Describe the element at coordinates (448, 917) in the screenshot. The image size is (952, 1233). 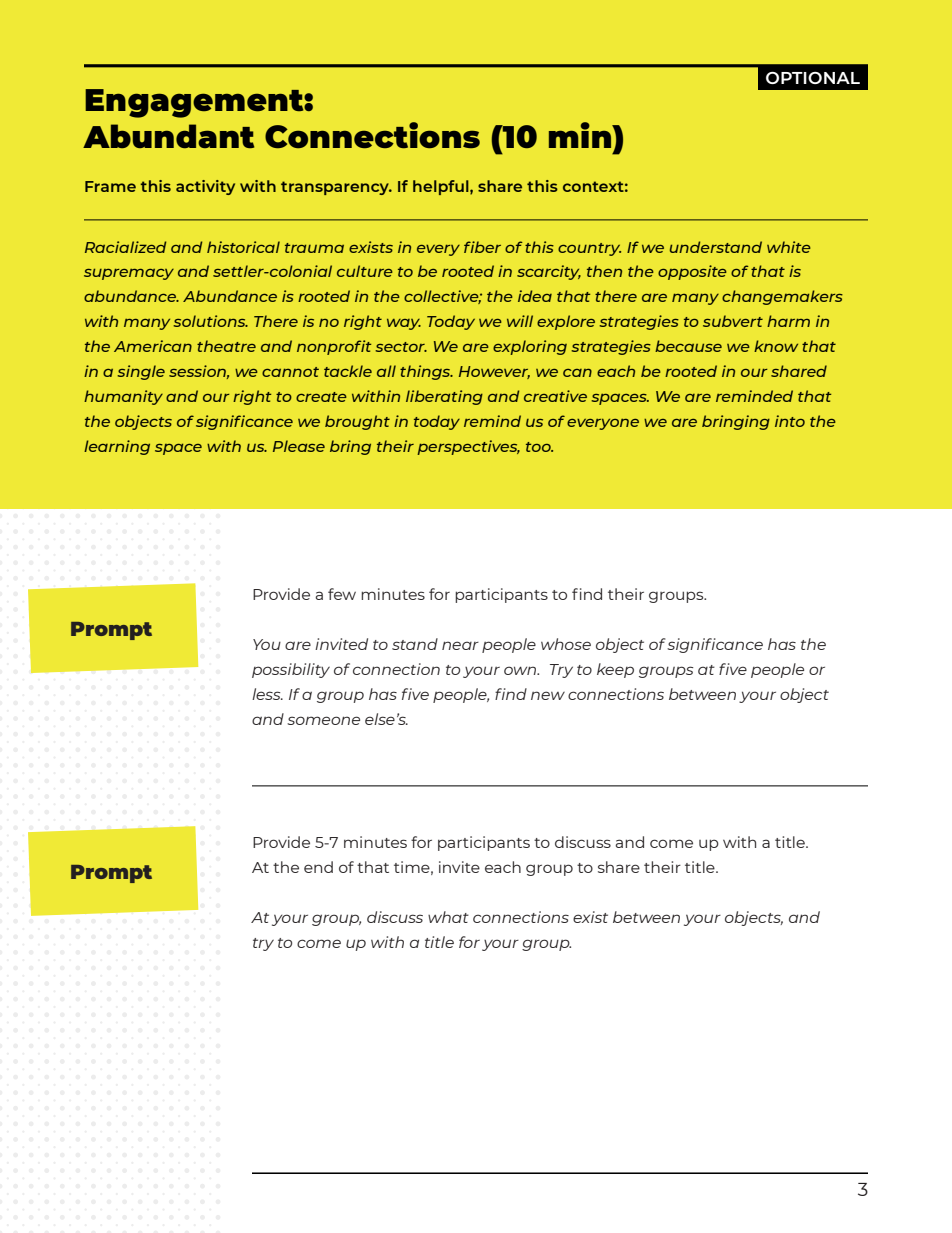
I see `what` at that location.
